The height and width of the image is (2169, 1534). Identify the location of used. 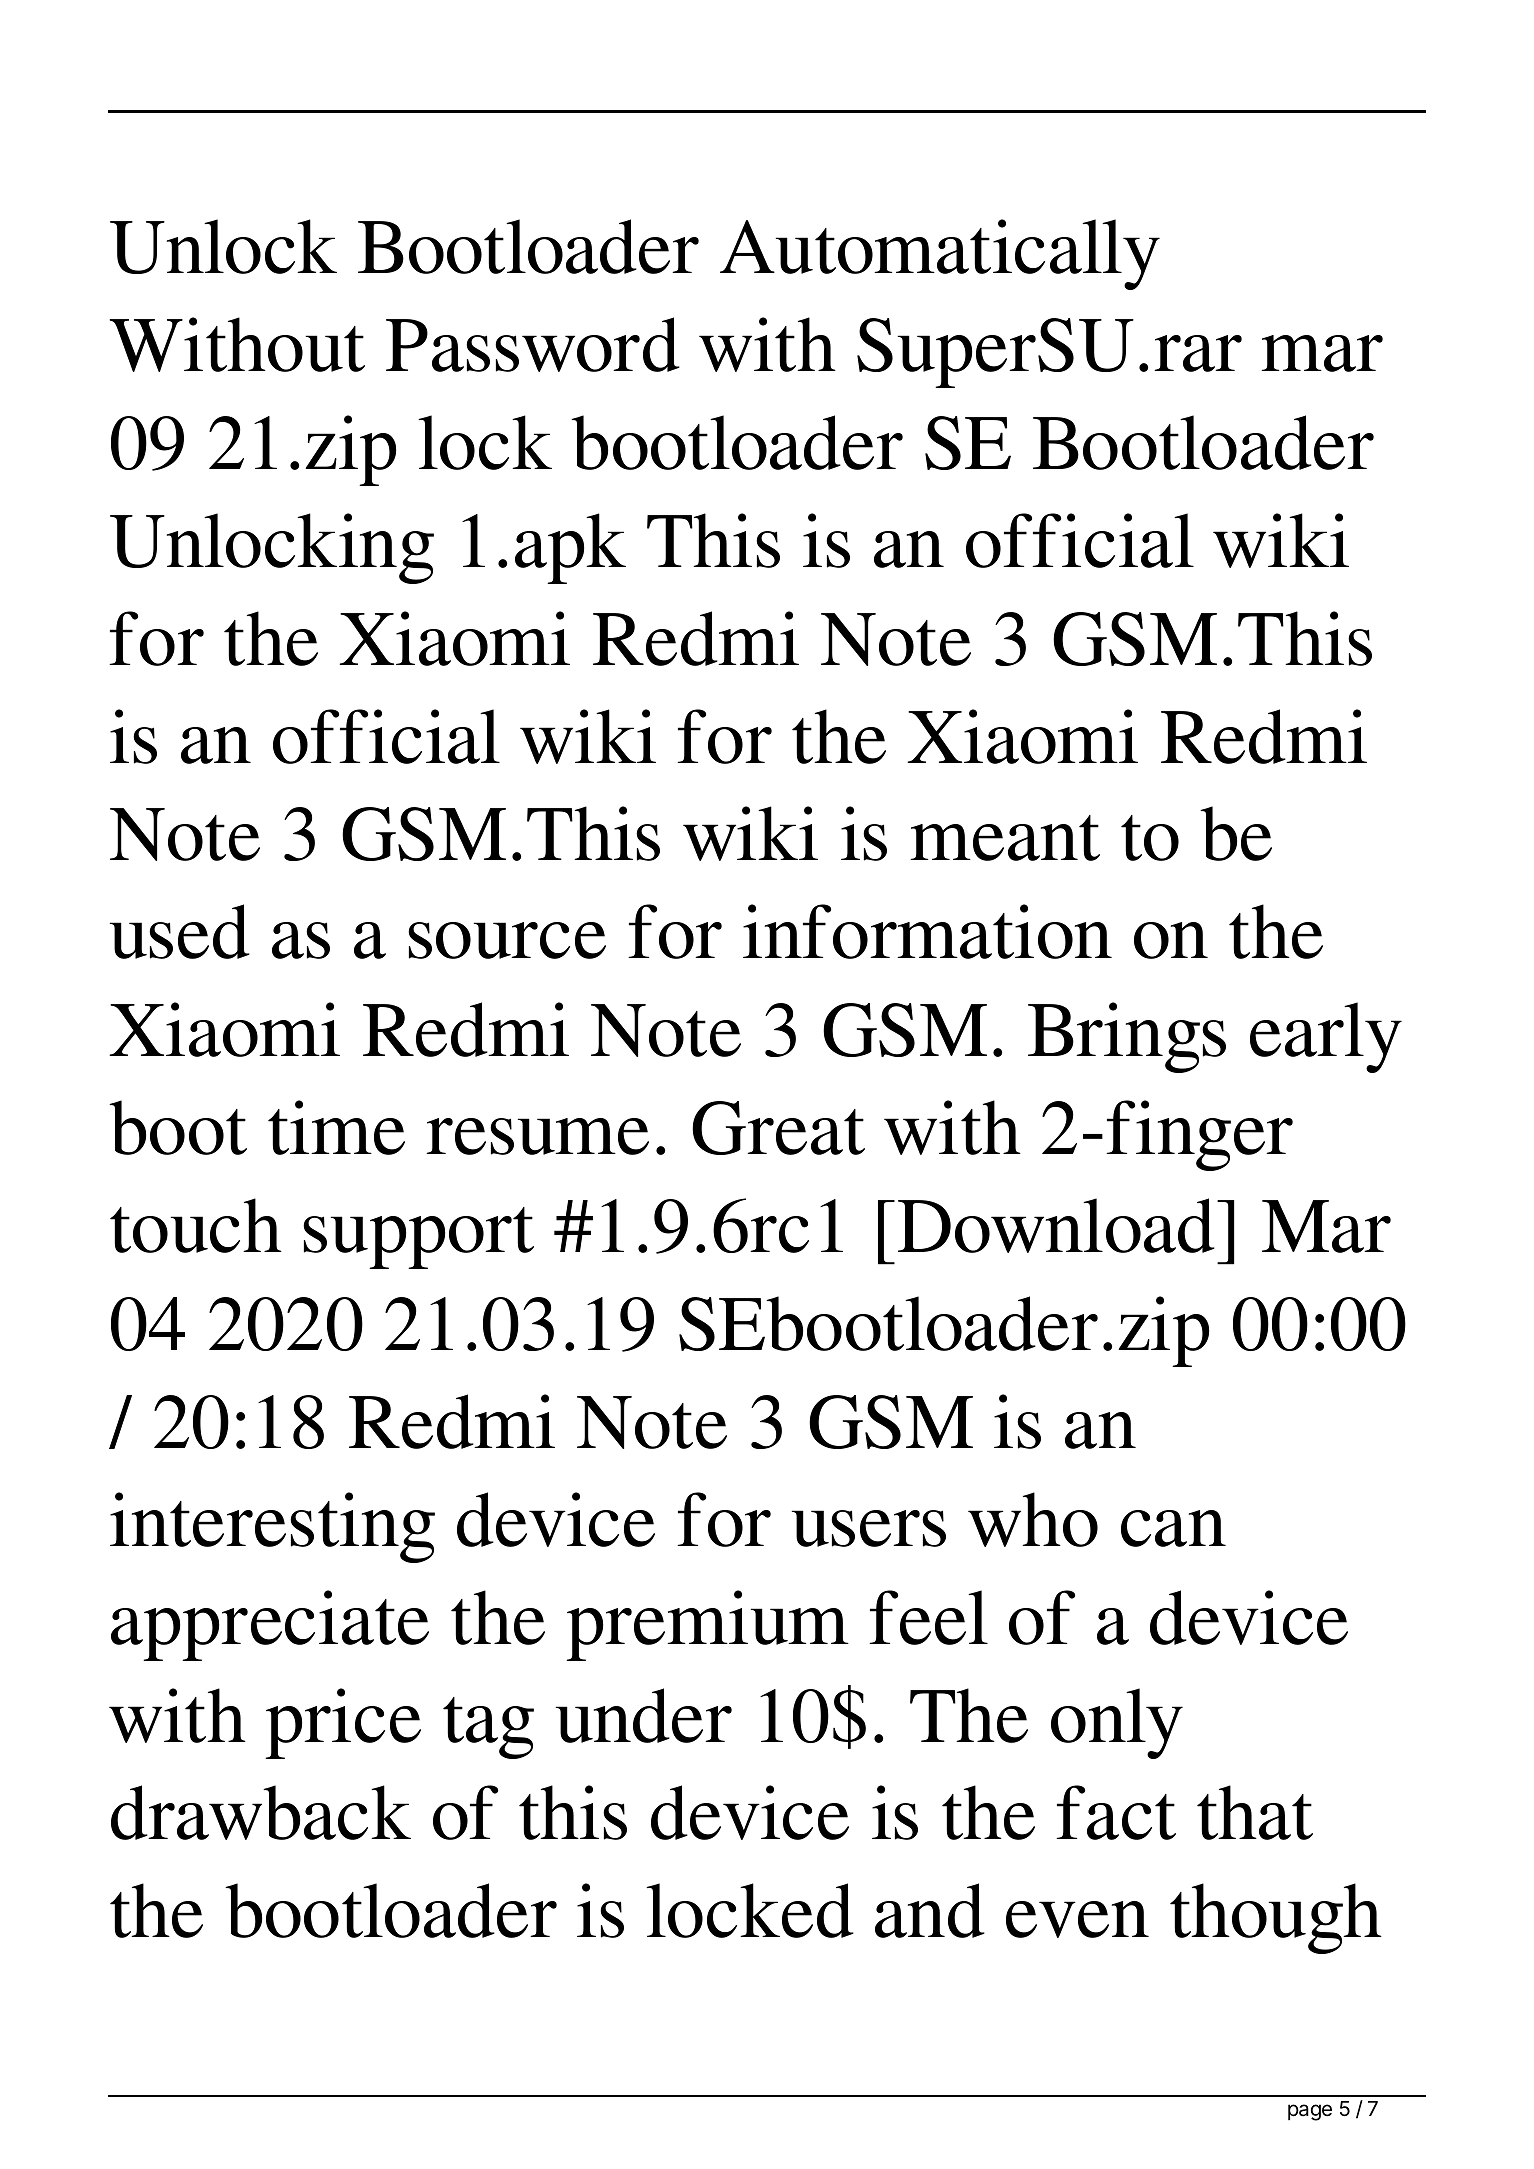
(180, 931).
